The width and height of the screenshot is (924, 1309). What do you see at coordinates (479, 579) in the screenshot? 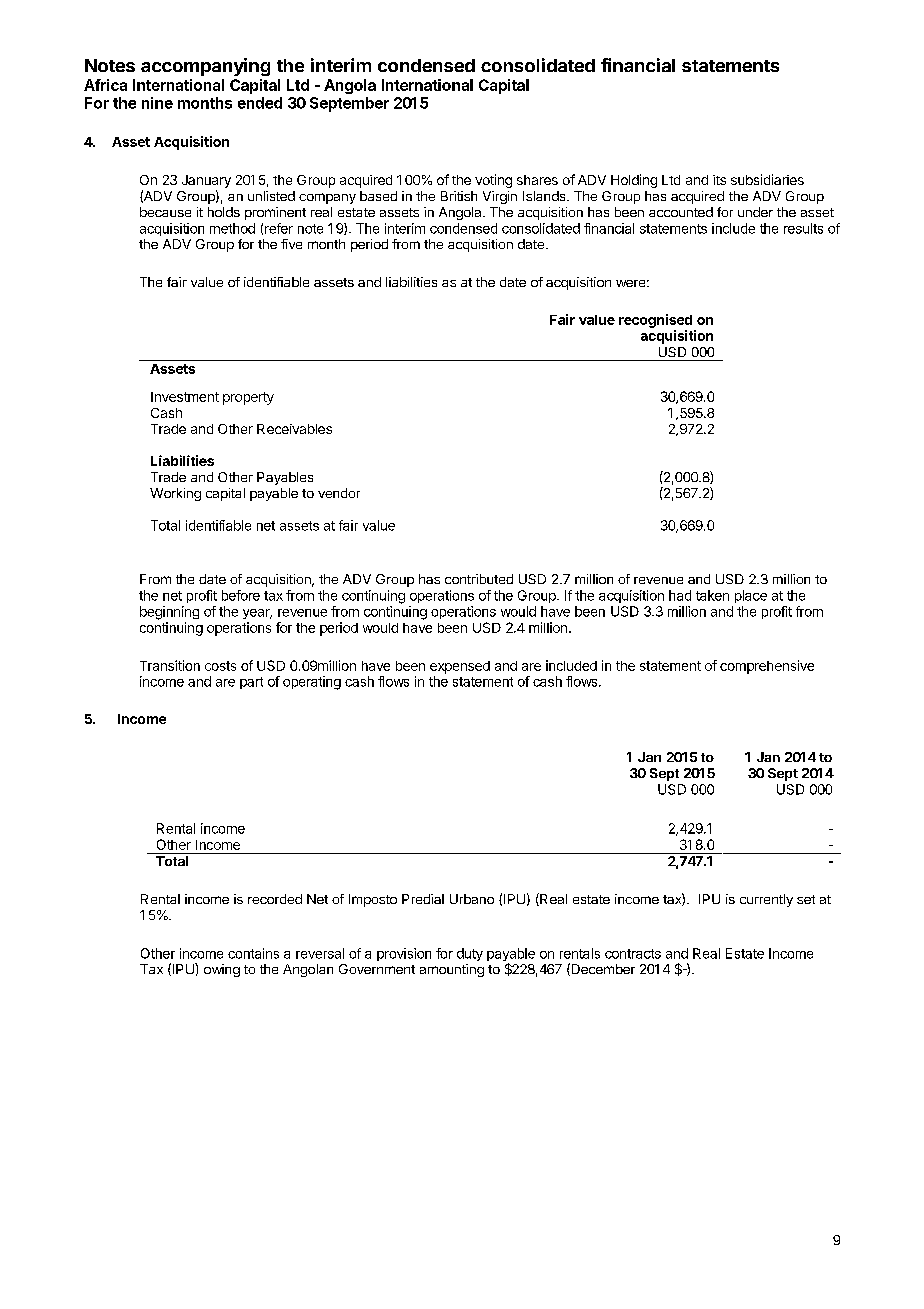
I see `contributed` at bounding box center [479, 579].
